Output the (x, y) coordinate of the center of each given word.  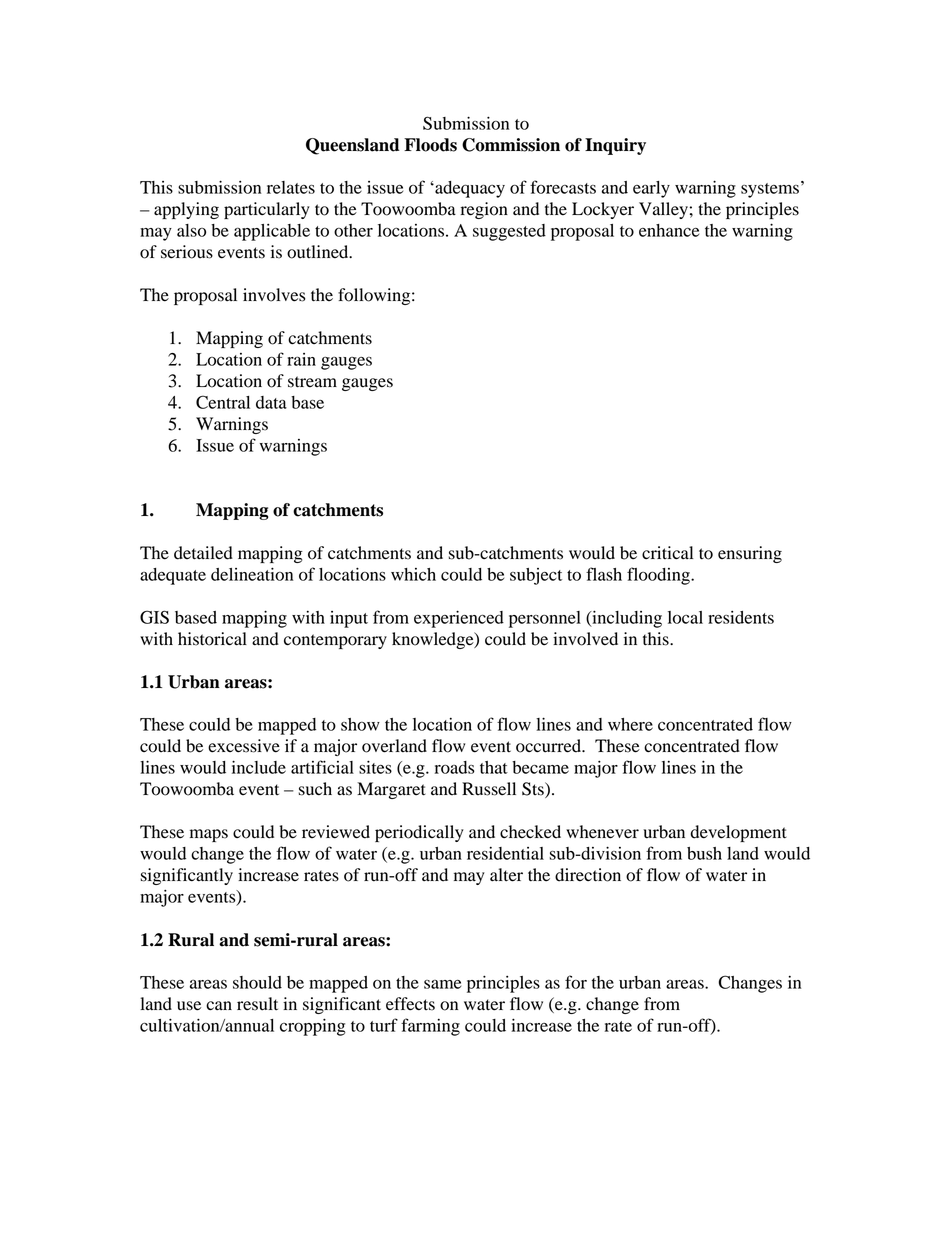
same (442, 984)
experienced (459, 619)
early (651, 189)
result (257, 1004)
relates (291, 187)
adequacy (469, 189)
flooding (659, 576)
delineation (252, 574)
